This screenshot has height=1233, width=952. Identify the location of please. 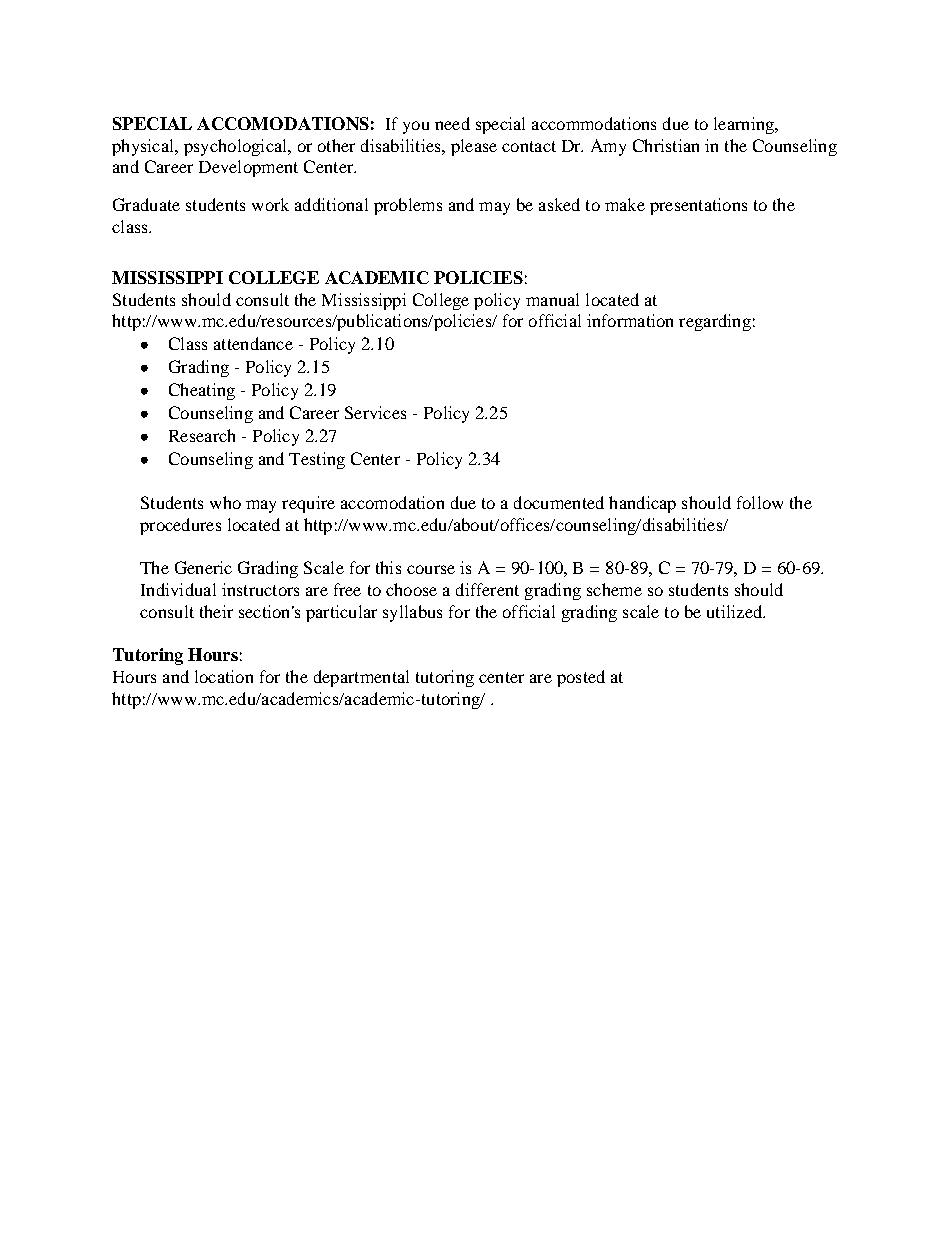
(474, 147).
